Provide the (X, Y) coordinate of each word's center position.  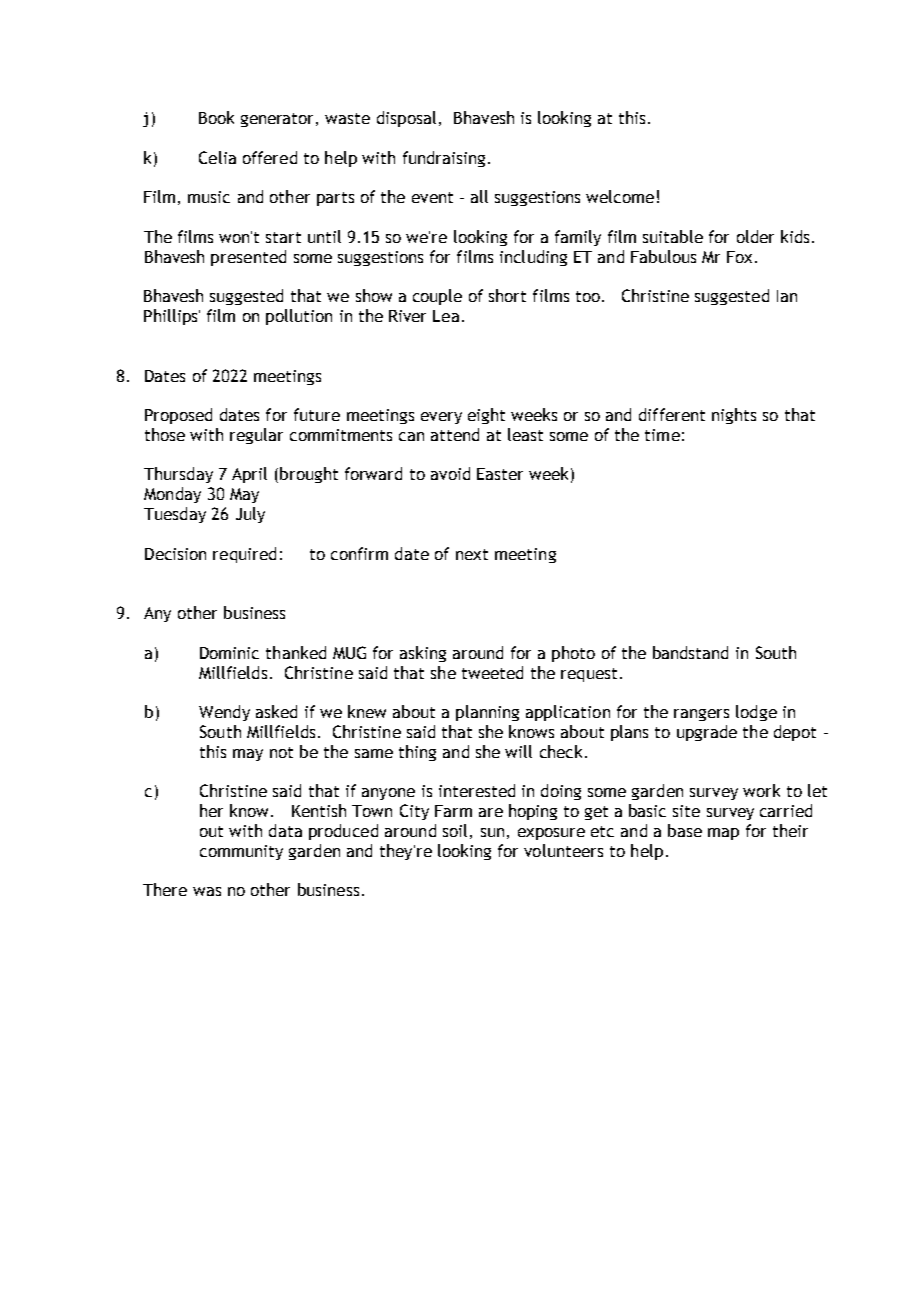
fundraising (444, 159)
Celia (217, 157)
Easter (500, 474)
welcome (620, 196)
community (241, 852)
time (662, 435)
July (250, 515)
